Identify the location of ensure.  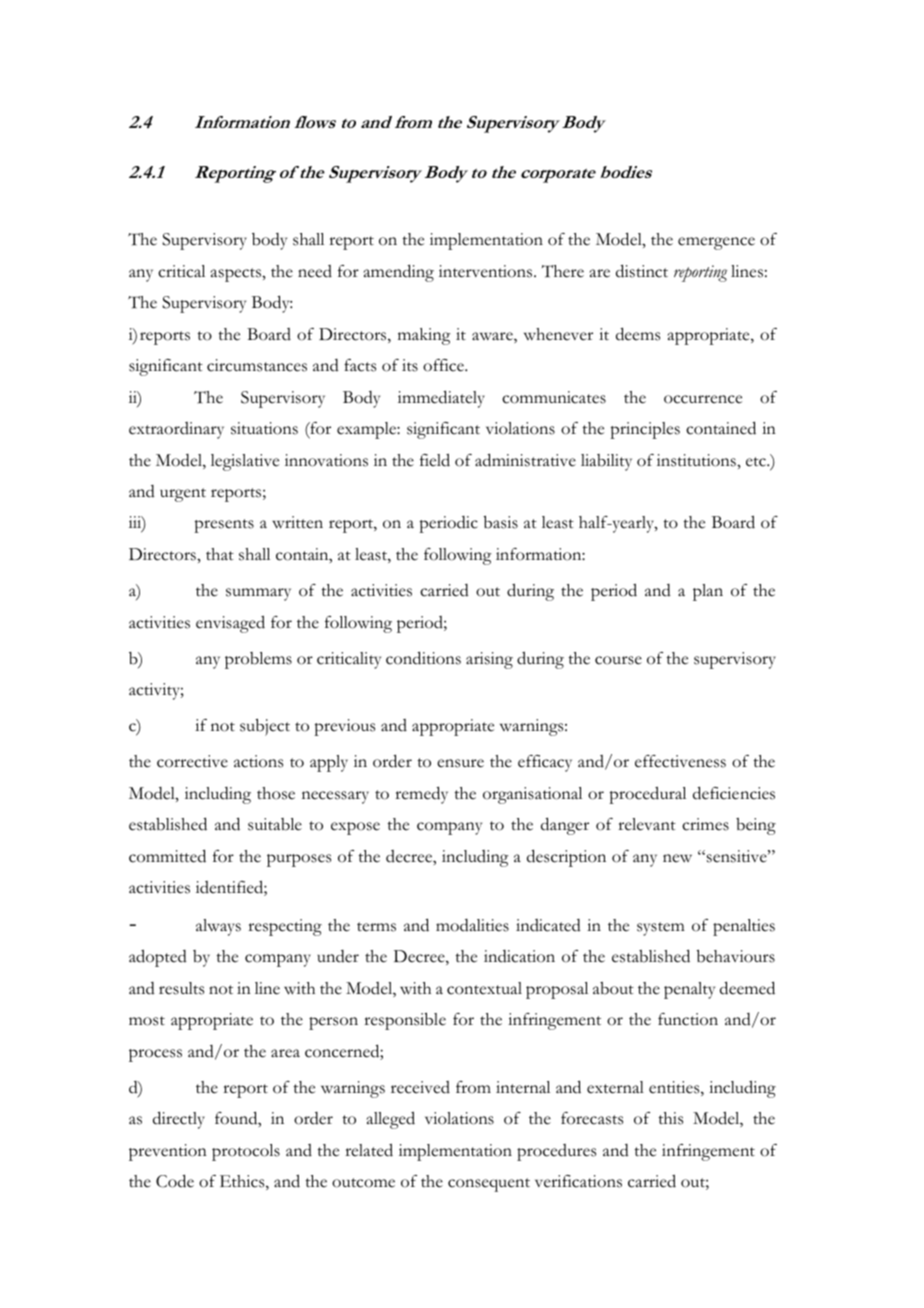
(460, 763).
